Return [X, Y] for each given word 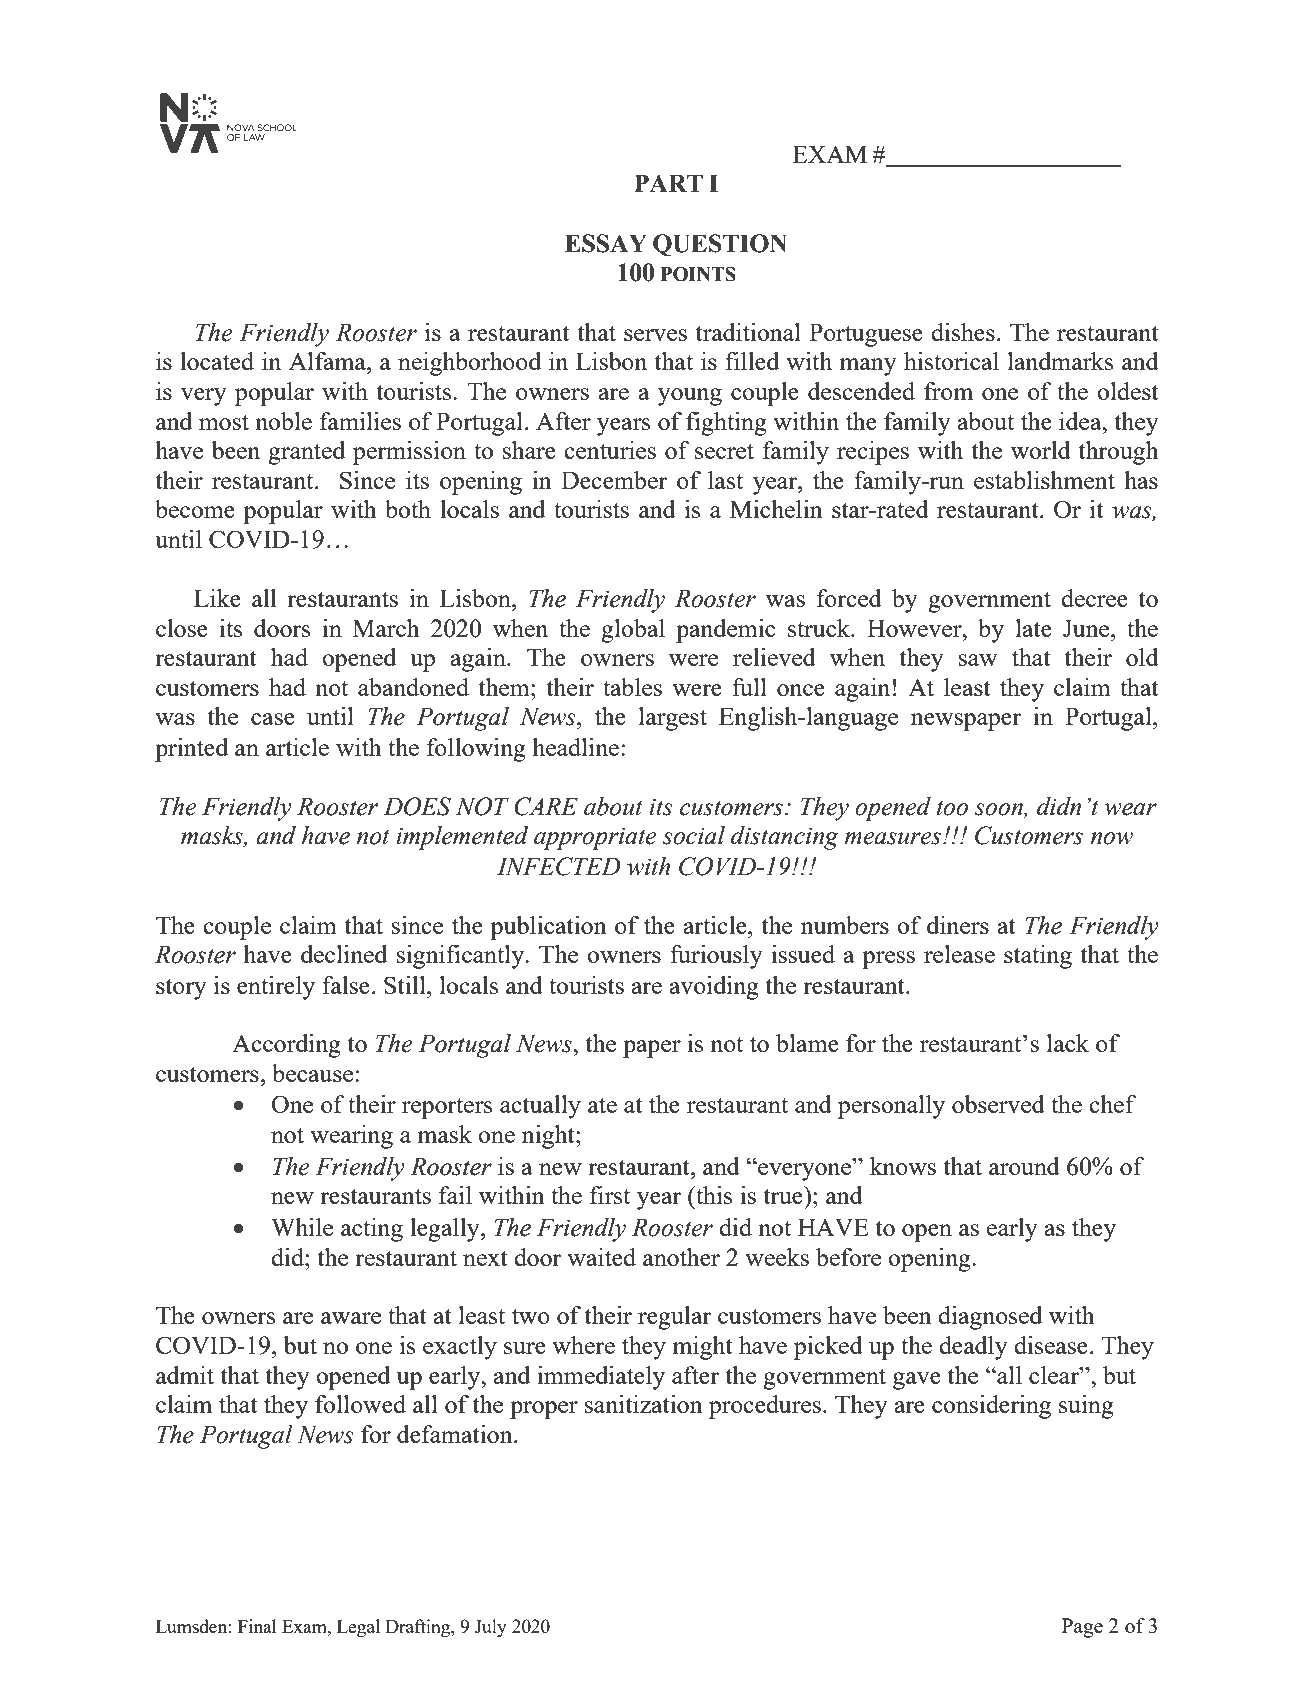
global [633, 631]
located [217, 361]
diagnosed [990, 1318]
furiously [716, 957]
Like [217, 598]
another [681, 1257]
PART [668, 183]
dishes [963, 332]
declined [344, 954]
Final [257, 1626]
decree [1094, 598]
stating [1038, 957]
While [302, 1227]
